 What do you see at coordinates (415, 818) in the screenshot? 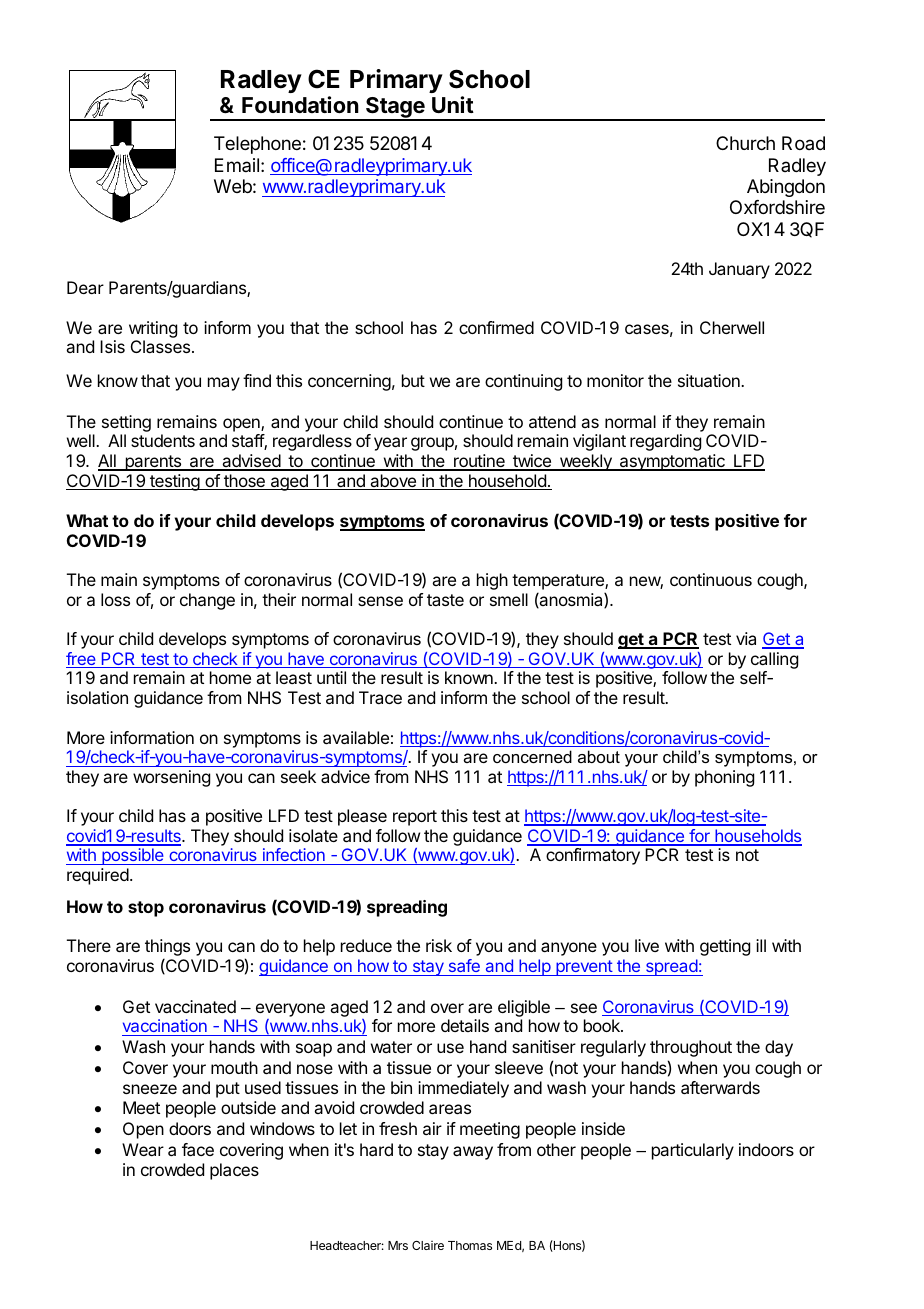
I see `report` at bounding box center [415, 818].
